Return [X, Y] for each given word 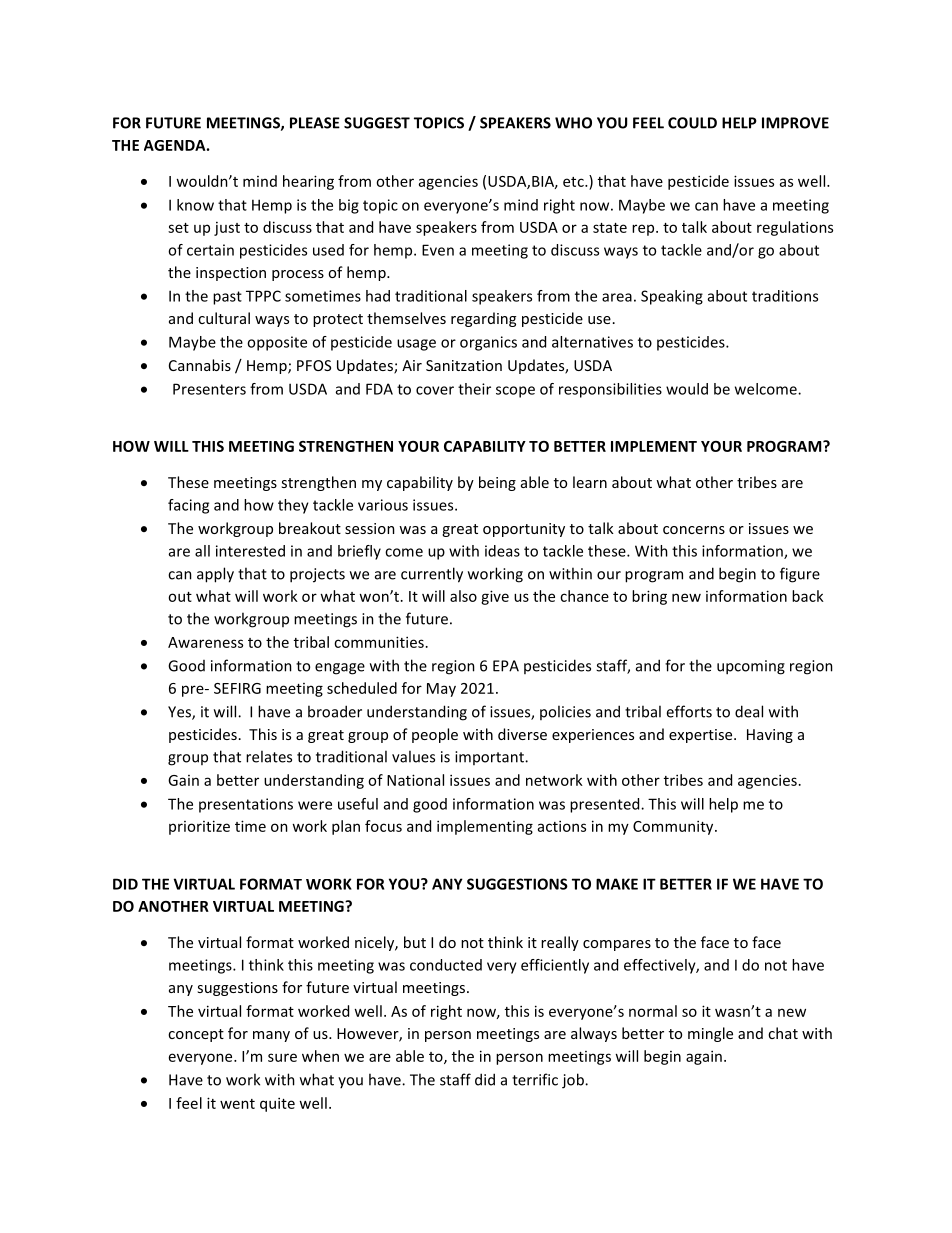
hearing [308, 182]
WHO [573, 123]
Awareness [205, 642]
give [495, 597]
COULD [692, 123]
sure [282, 1057]
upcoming [751, 667]
